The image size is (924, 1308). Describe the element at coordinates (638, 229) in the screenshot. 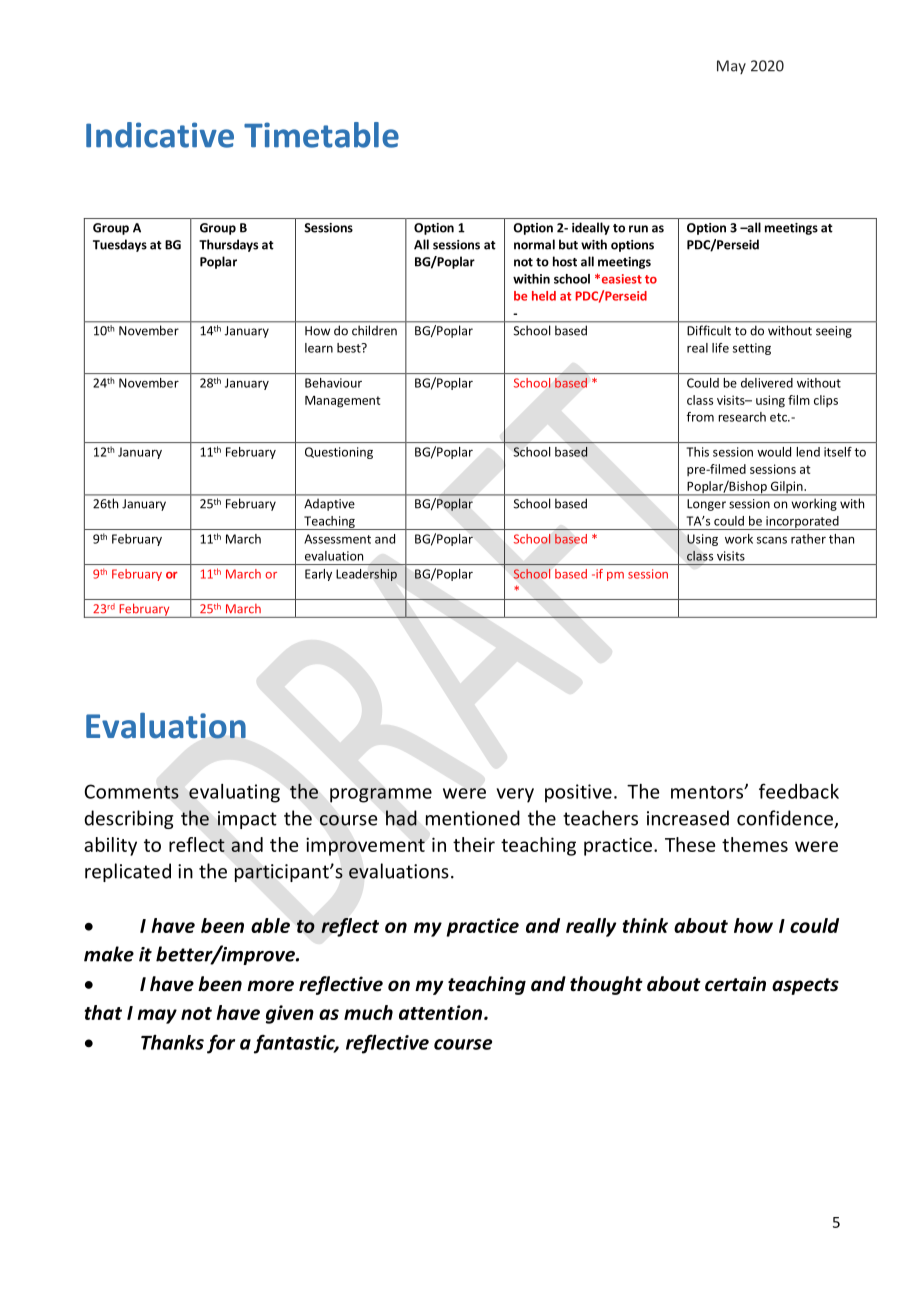

I see `run` at that location.
